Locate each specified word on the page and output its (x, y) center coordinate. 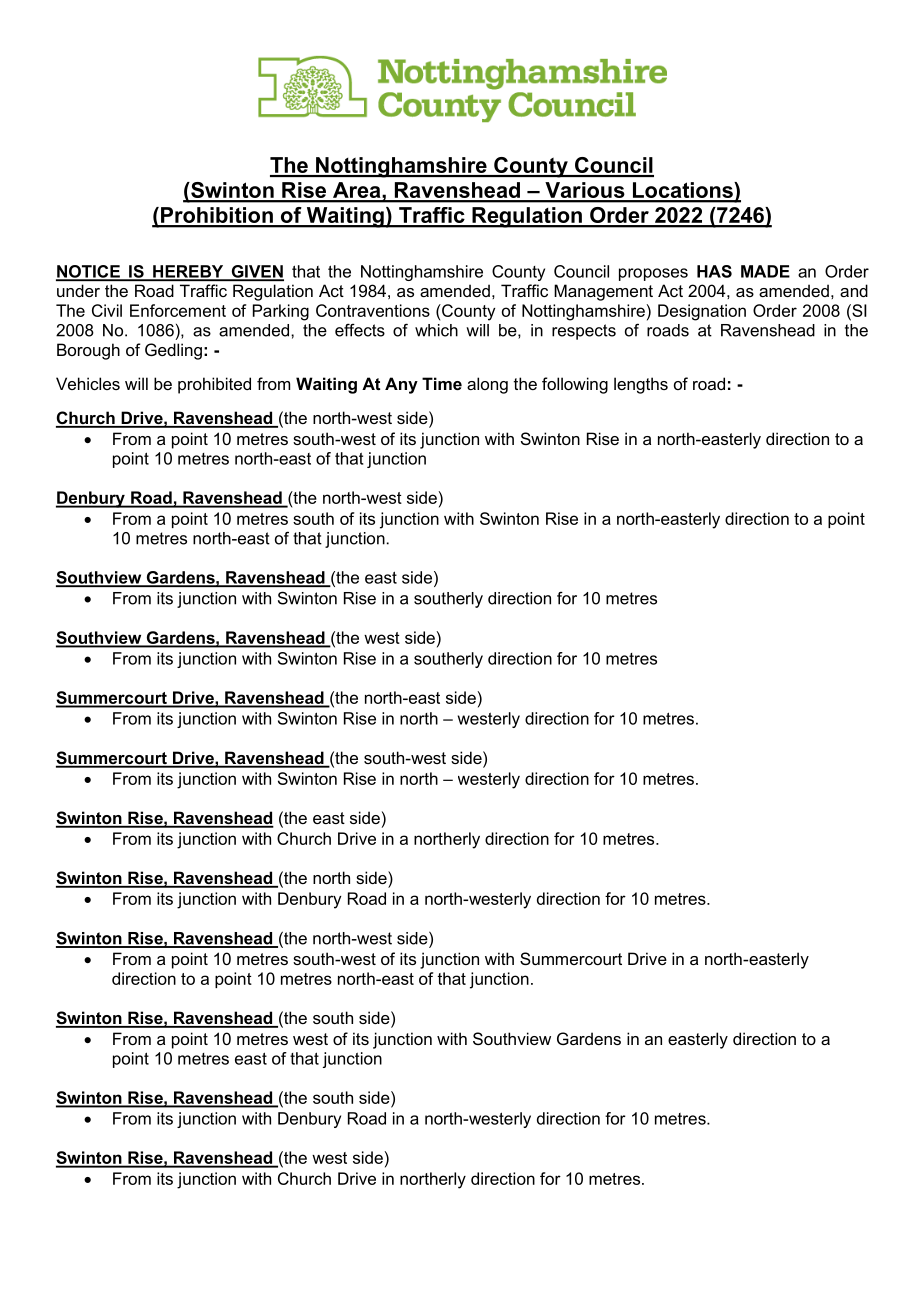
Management (603, 292)
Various (585, 191)
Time (442, 383)
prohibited (214, 385)
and (854, 290)
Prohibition (217, 216)
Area (357, 191)
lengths (641, 385)
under (78, 290)
